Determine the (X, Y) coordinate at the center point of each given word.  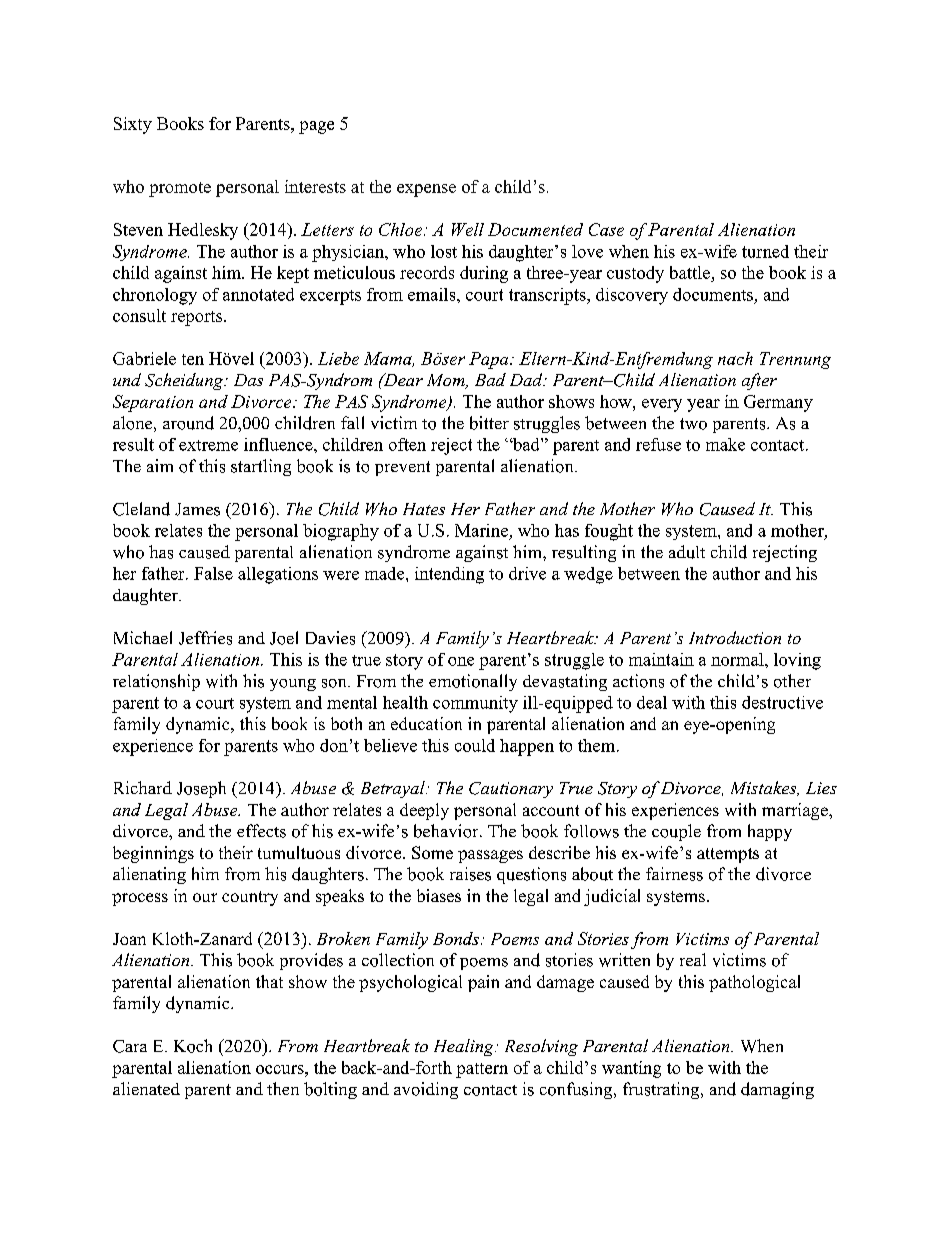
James (197, 509)
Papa (490, 360)
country (250, 898)
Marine (481, 530)
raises (470, 874)
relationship (156, 682)
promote (180, 189)
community (475, 704)
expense (426, 190)
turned (765, 251)
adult (687, 552)
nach (735, 358)
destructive (782, 702)
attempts (728, 855)
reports (198, 318)
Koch (193, 1046)
